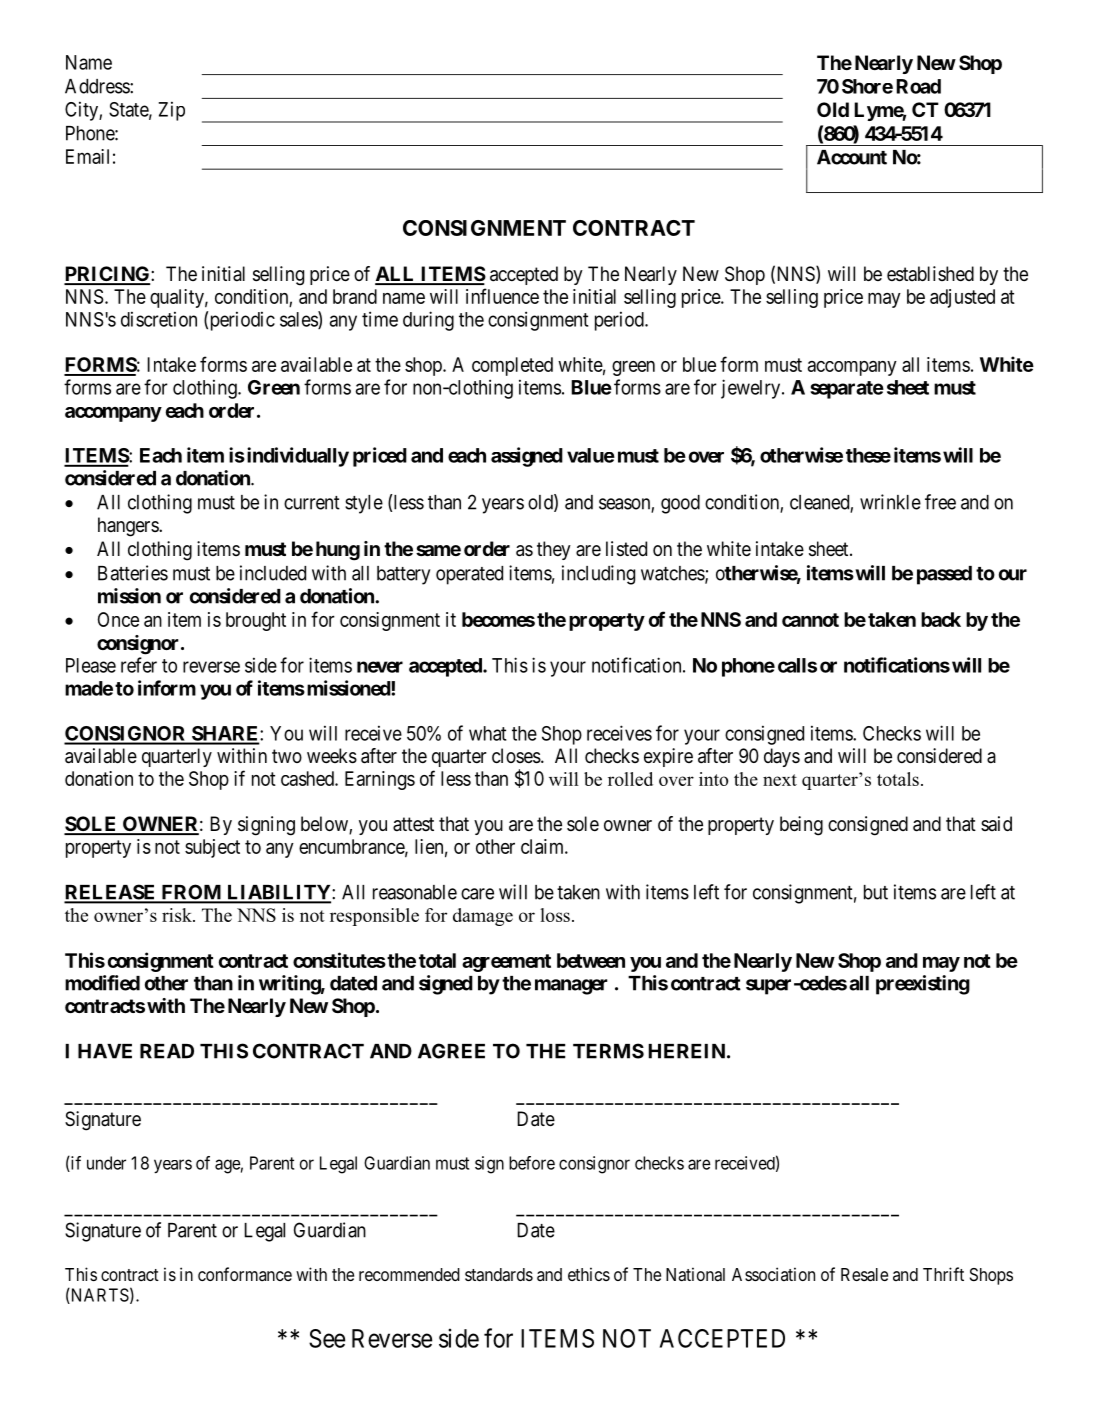 The width and height of the screenshot is (1097, 1420). What do you see at coordinates (502, 296) in the screenshot?
I see `influence` at bounding box center [502, 296].
